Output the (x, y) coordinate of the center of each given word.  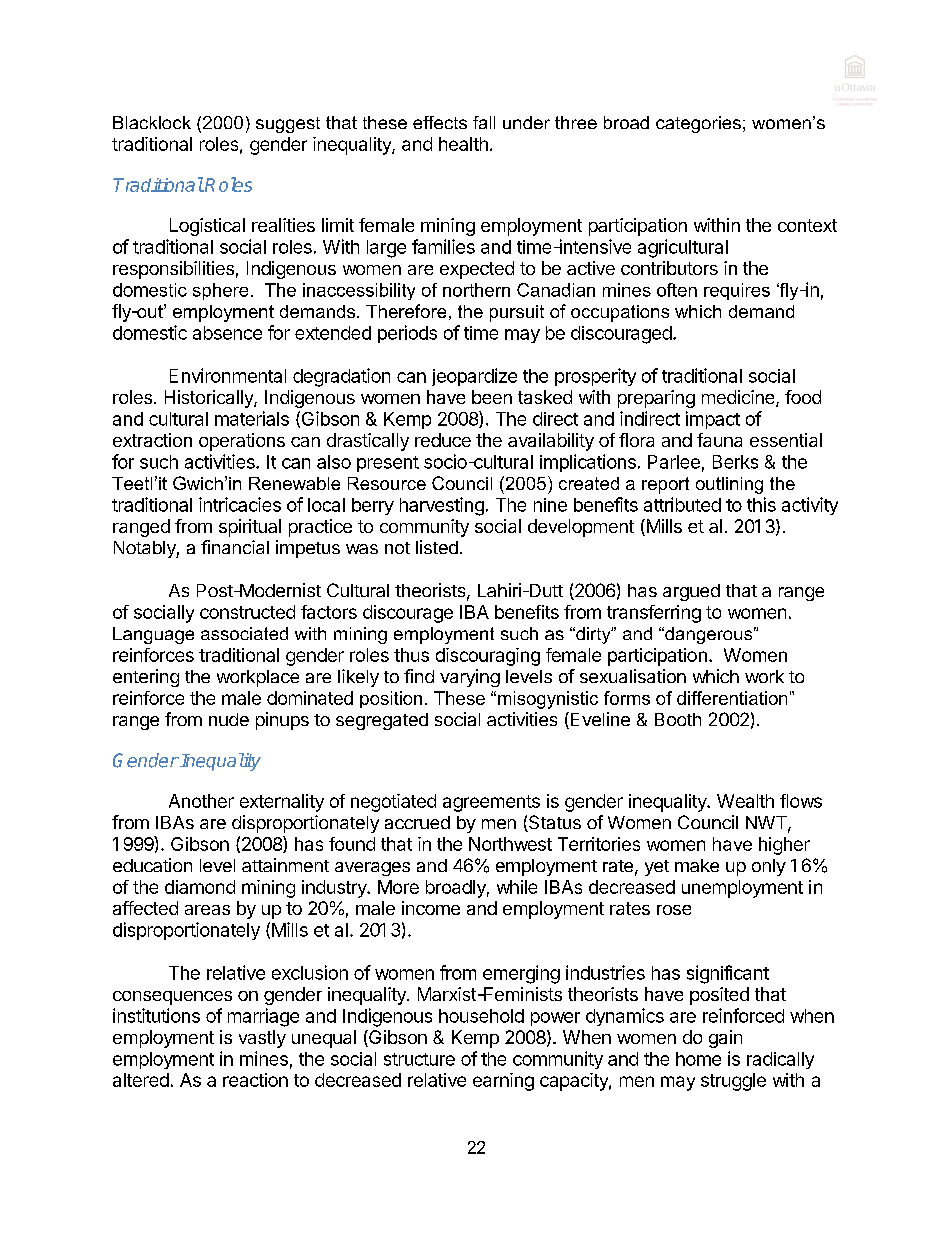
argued (691, 592)
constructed (247, 612)
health (463, 144)
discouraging (488, 657)
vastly (262, 1039)
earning (503, 1082)
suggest (288, 125)
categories (698, 124)
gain (725, 1039)
